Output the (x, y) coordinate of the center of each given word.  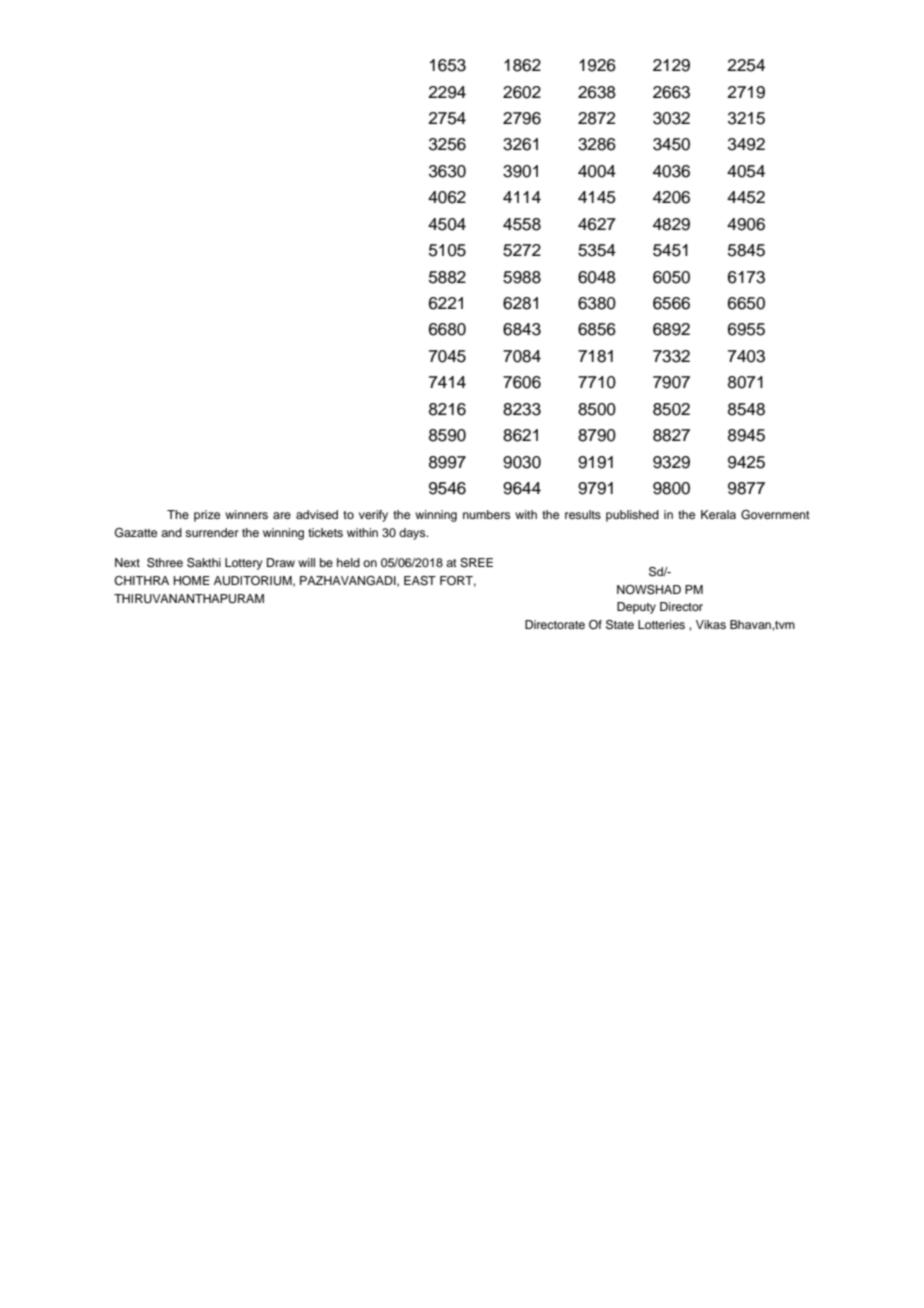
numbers (486, 514)
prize (207, 516)
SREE (476, 563)
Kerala (718, 514)
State (620, 625)
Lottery (244, 564)
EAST (420, 581)
